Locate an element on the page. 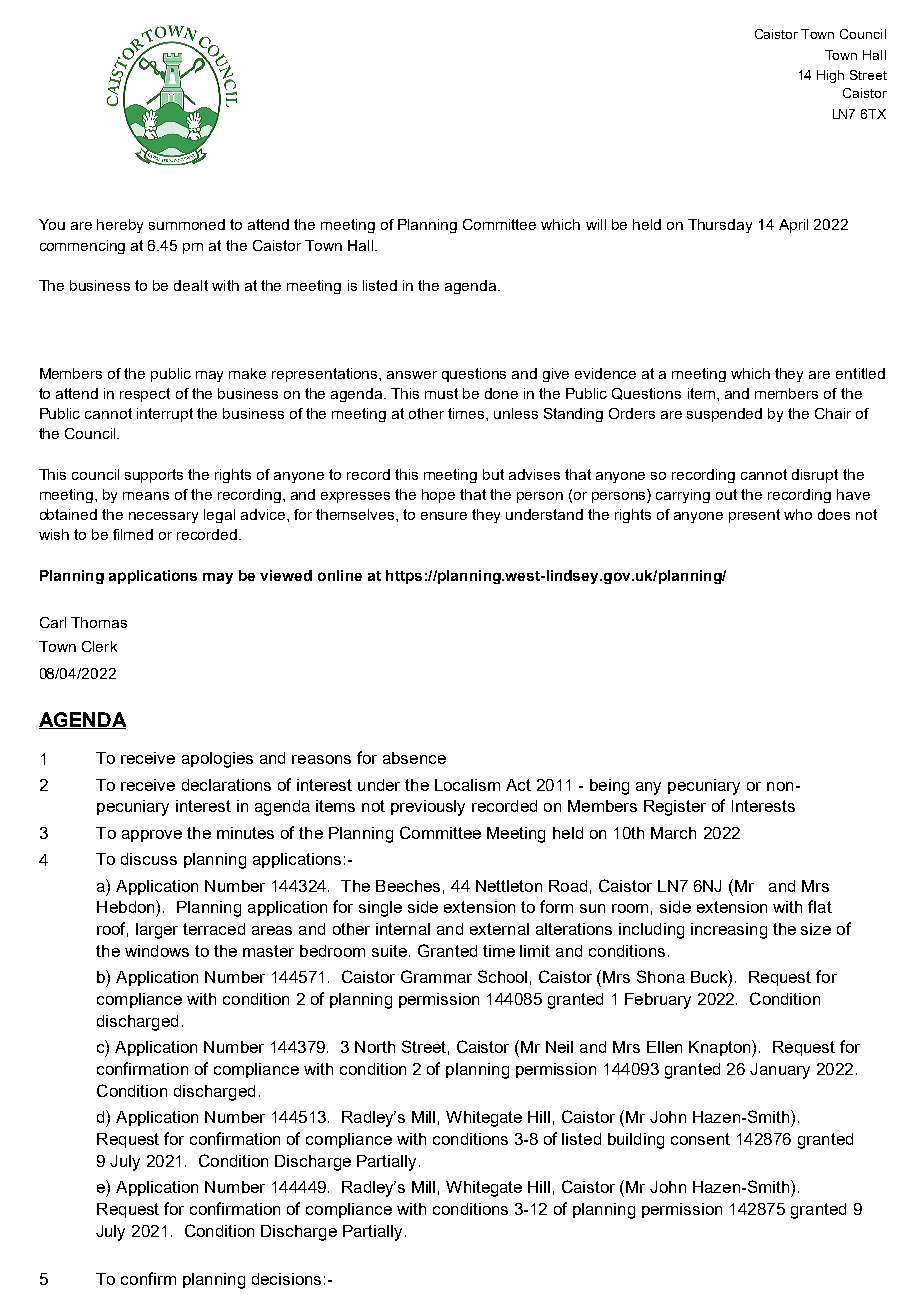 This image has height=1308, width=924. Register is located at coordinates (675, 808).
